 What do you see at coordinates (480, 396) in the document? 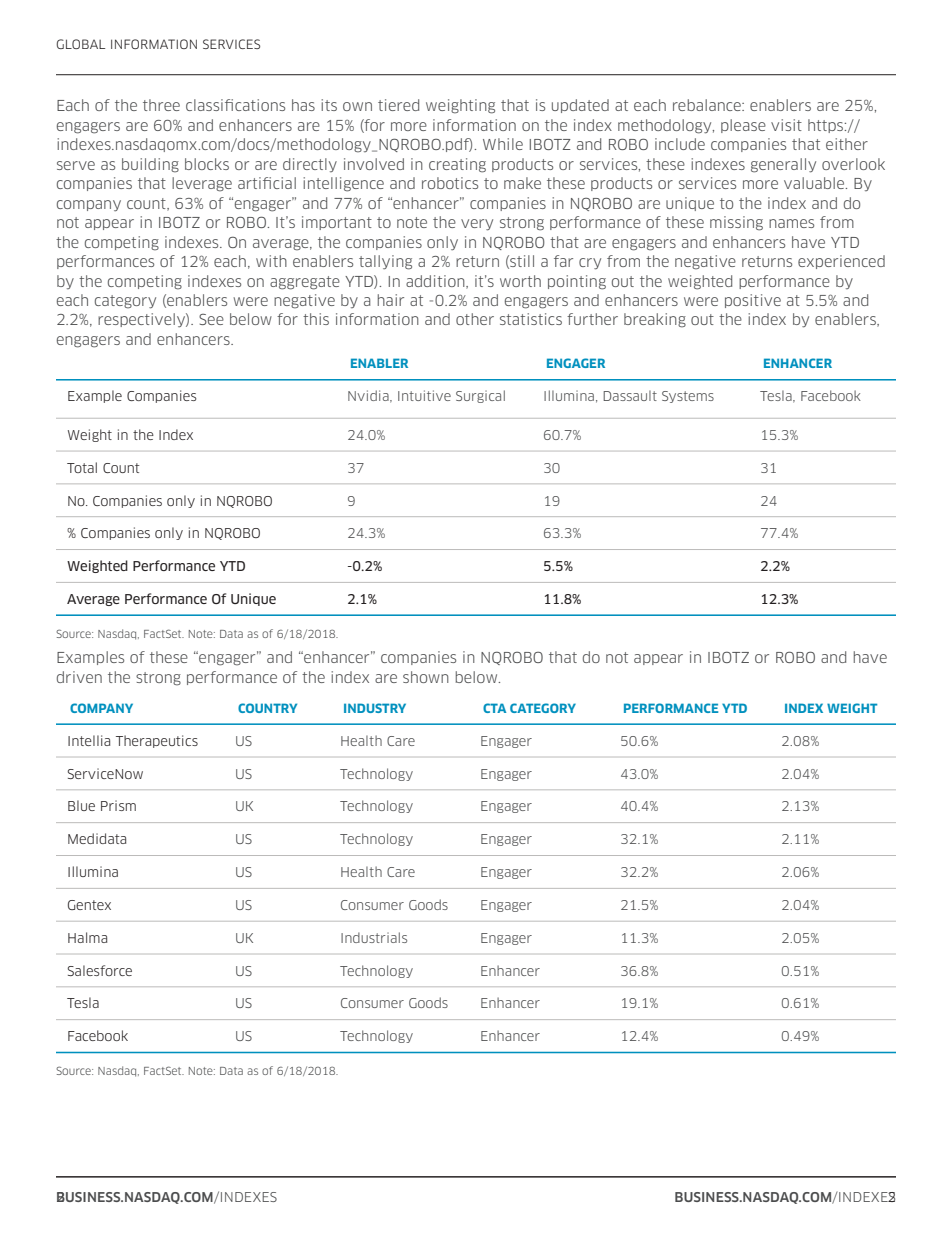
I see `Surgical` at bounding box center [480, 396].
